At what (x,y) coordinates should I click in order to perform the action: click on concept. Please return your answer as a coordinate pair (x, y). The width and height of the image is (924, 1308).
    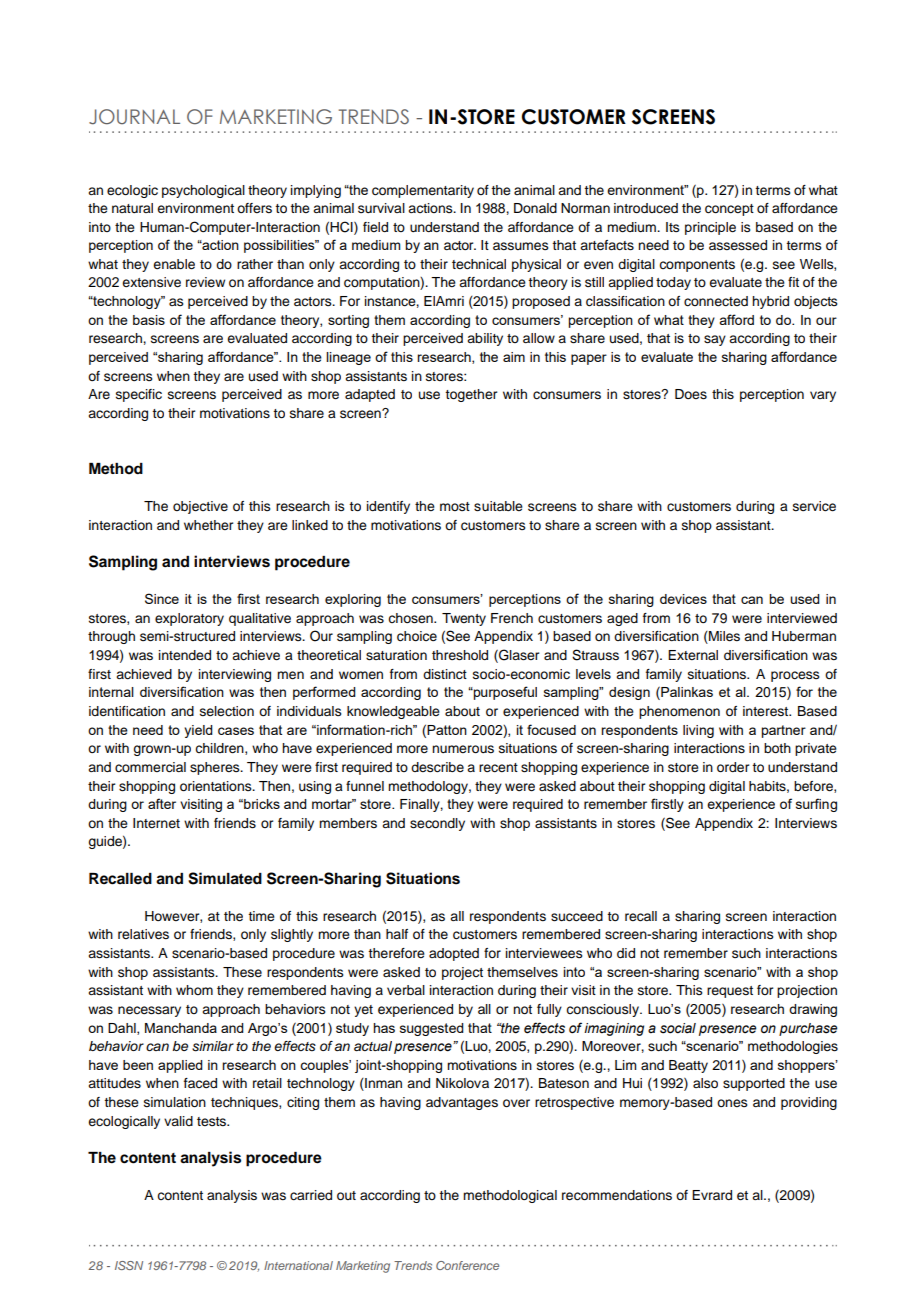
    Looking at the image, I should click on (729, 210).
